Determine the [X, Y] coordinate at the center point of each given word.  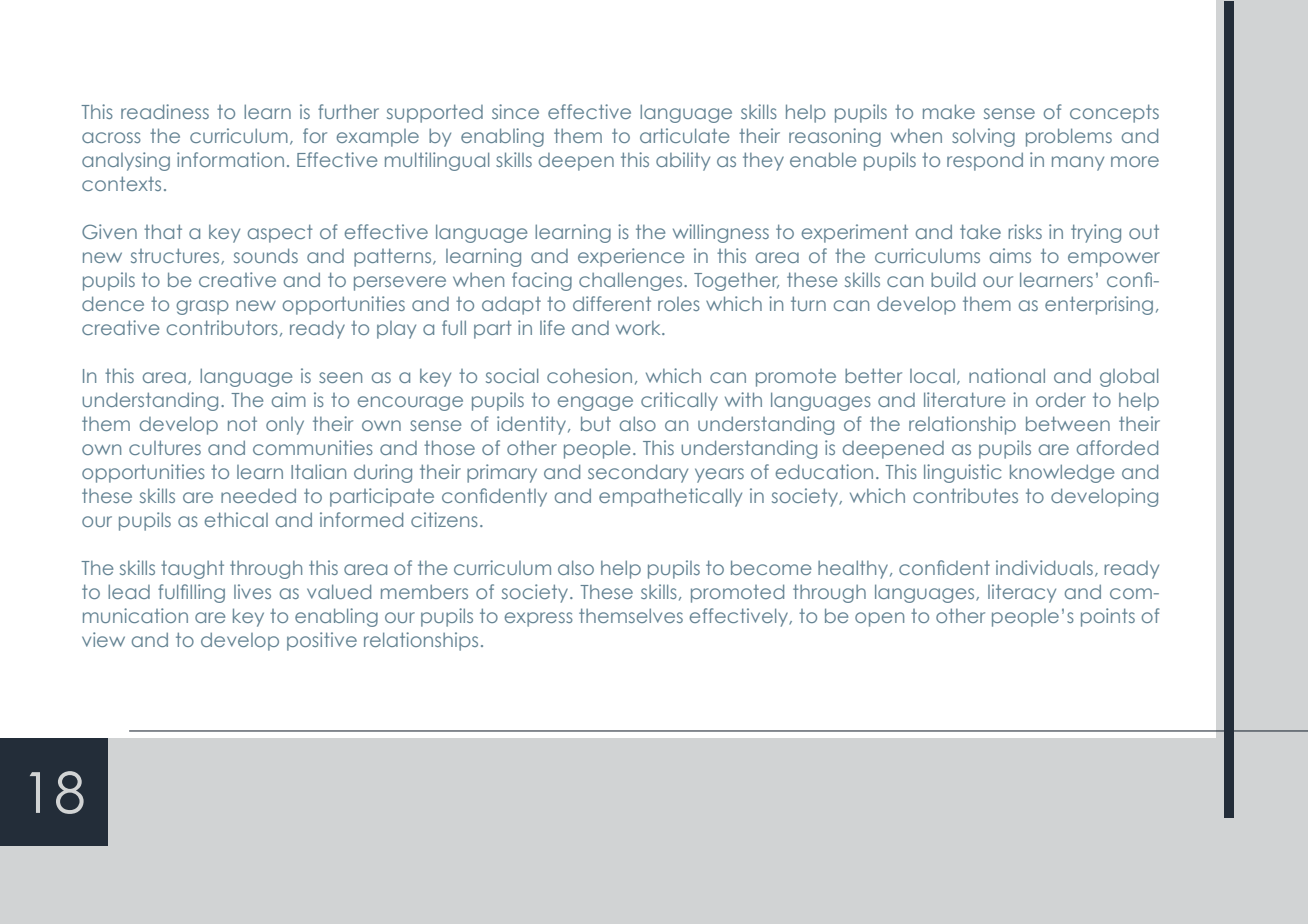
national [1007, 375]
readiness [165, 111]
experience [631, 257]
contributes [965, 495]
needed [258, 495]
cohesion [589, 375]
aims [1010, 255]
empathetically [670, 497]
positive [322, 641]
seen [340, 377]
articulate [684, 135]
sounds [266, 255]
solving [983, 137]
